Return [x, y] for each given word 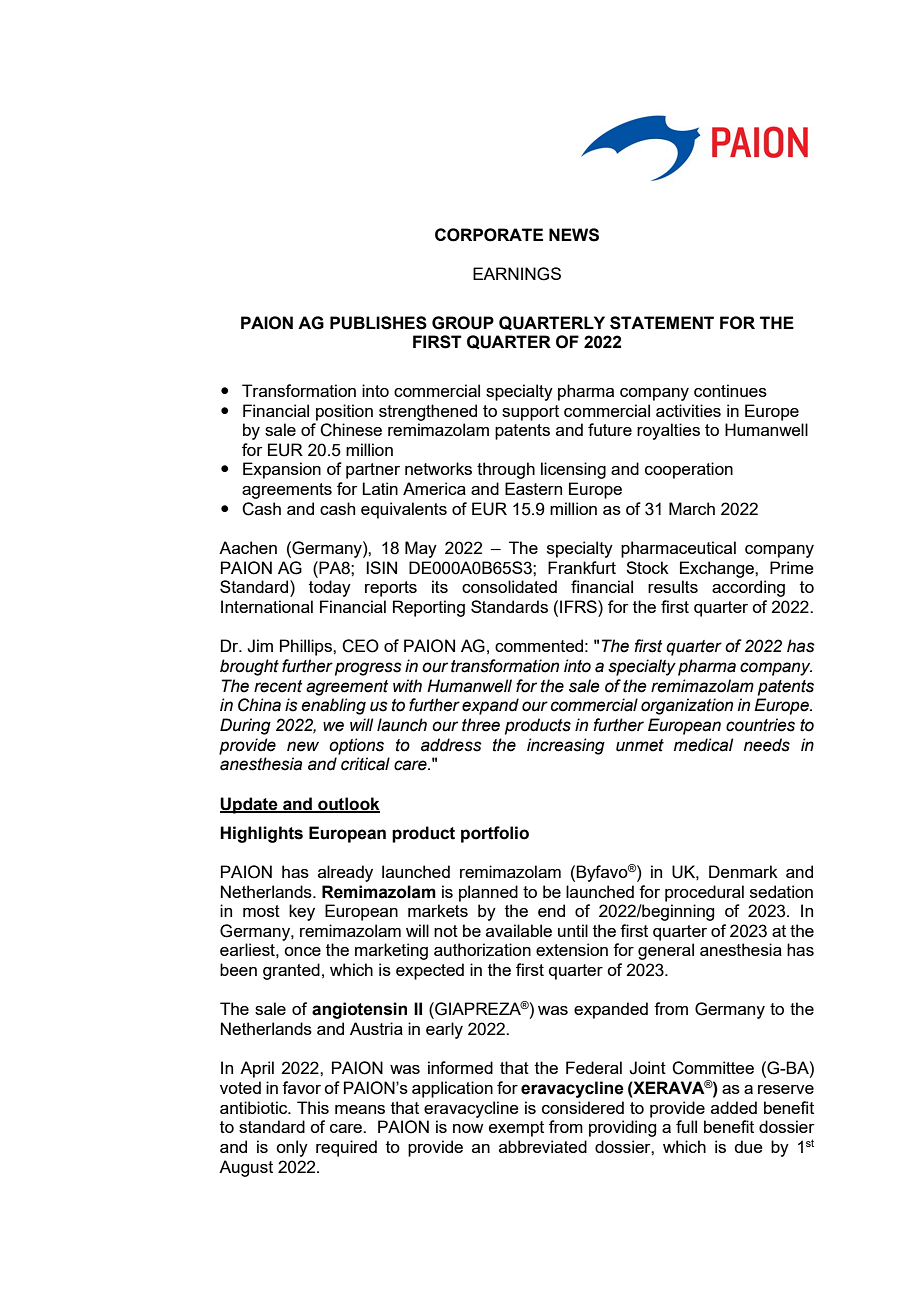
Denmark [743, 871]
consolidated [509, 586]
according [748, 588]
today [330, 588]
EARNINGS [517, 274]
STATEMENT [662, 323]
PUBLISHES [378, 323]
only [292, 1148]
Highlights [261, 834]
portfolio [495, 834]
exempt [516, 1129]
